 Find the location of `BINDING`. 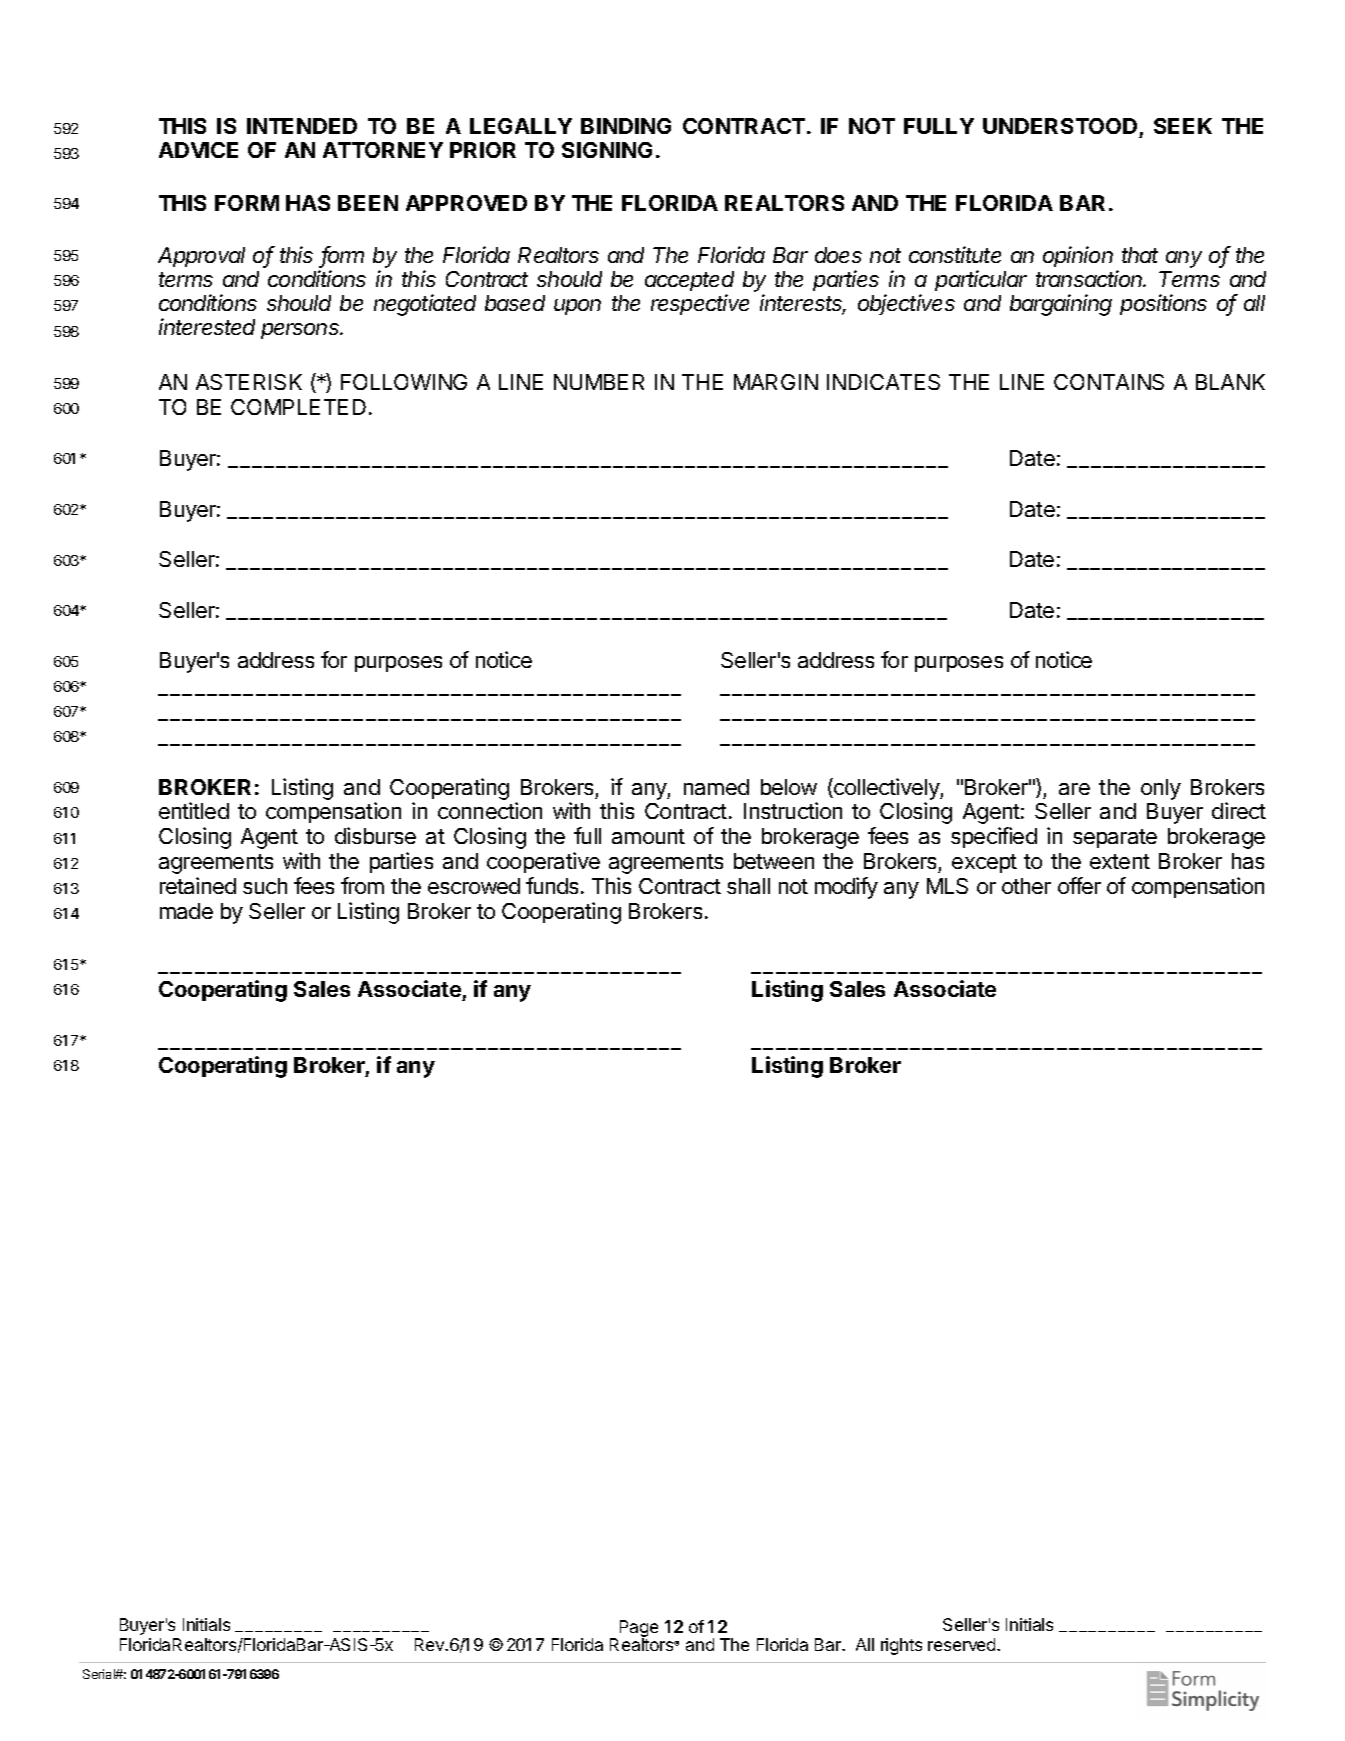

BINDING is located at coordinates (626, 126).
